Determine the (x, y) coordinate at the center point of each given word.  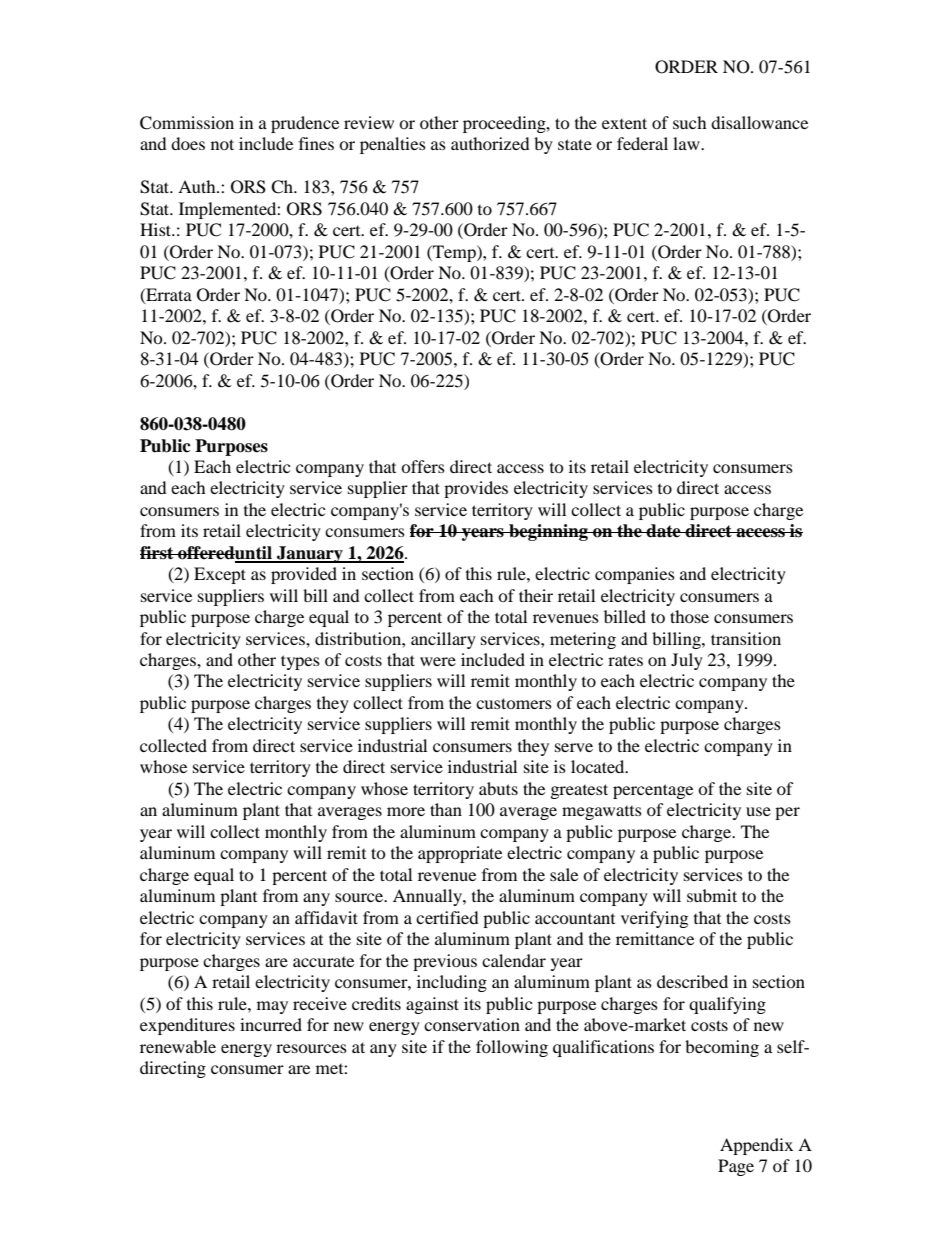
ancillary (443, 640)
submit (712, 895)
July (687, 661)
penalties (393, 145)
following (512, 1048)
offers (423, 466)
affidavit (326, 917)
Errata (168, 295)
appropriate (460, 854)
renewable (178, 1046)
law (687, 143)
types (300, 662)
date (664, 531)
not (222, 144)
